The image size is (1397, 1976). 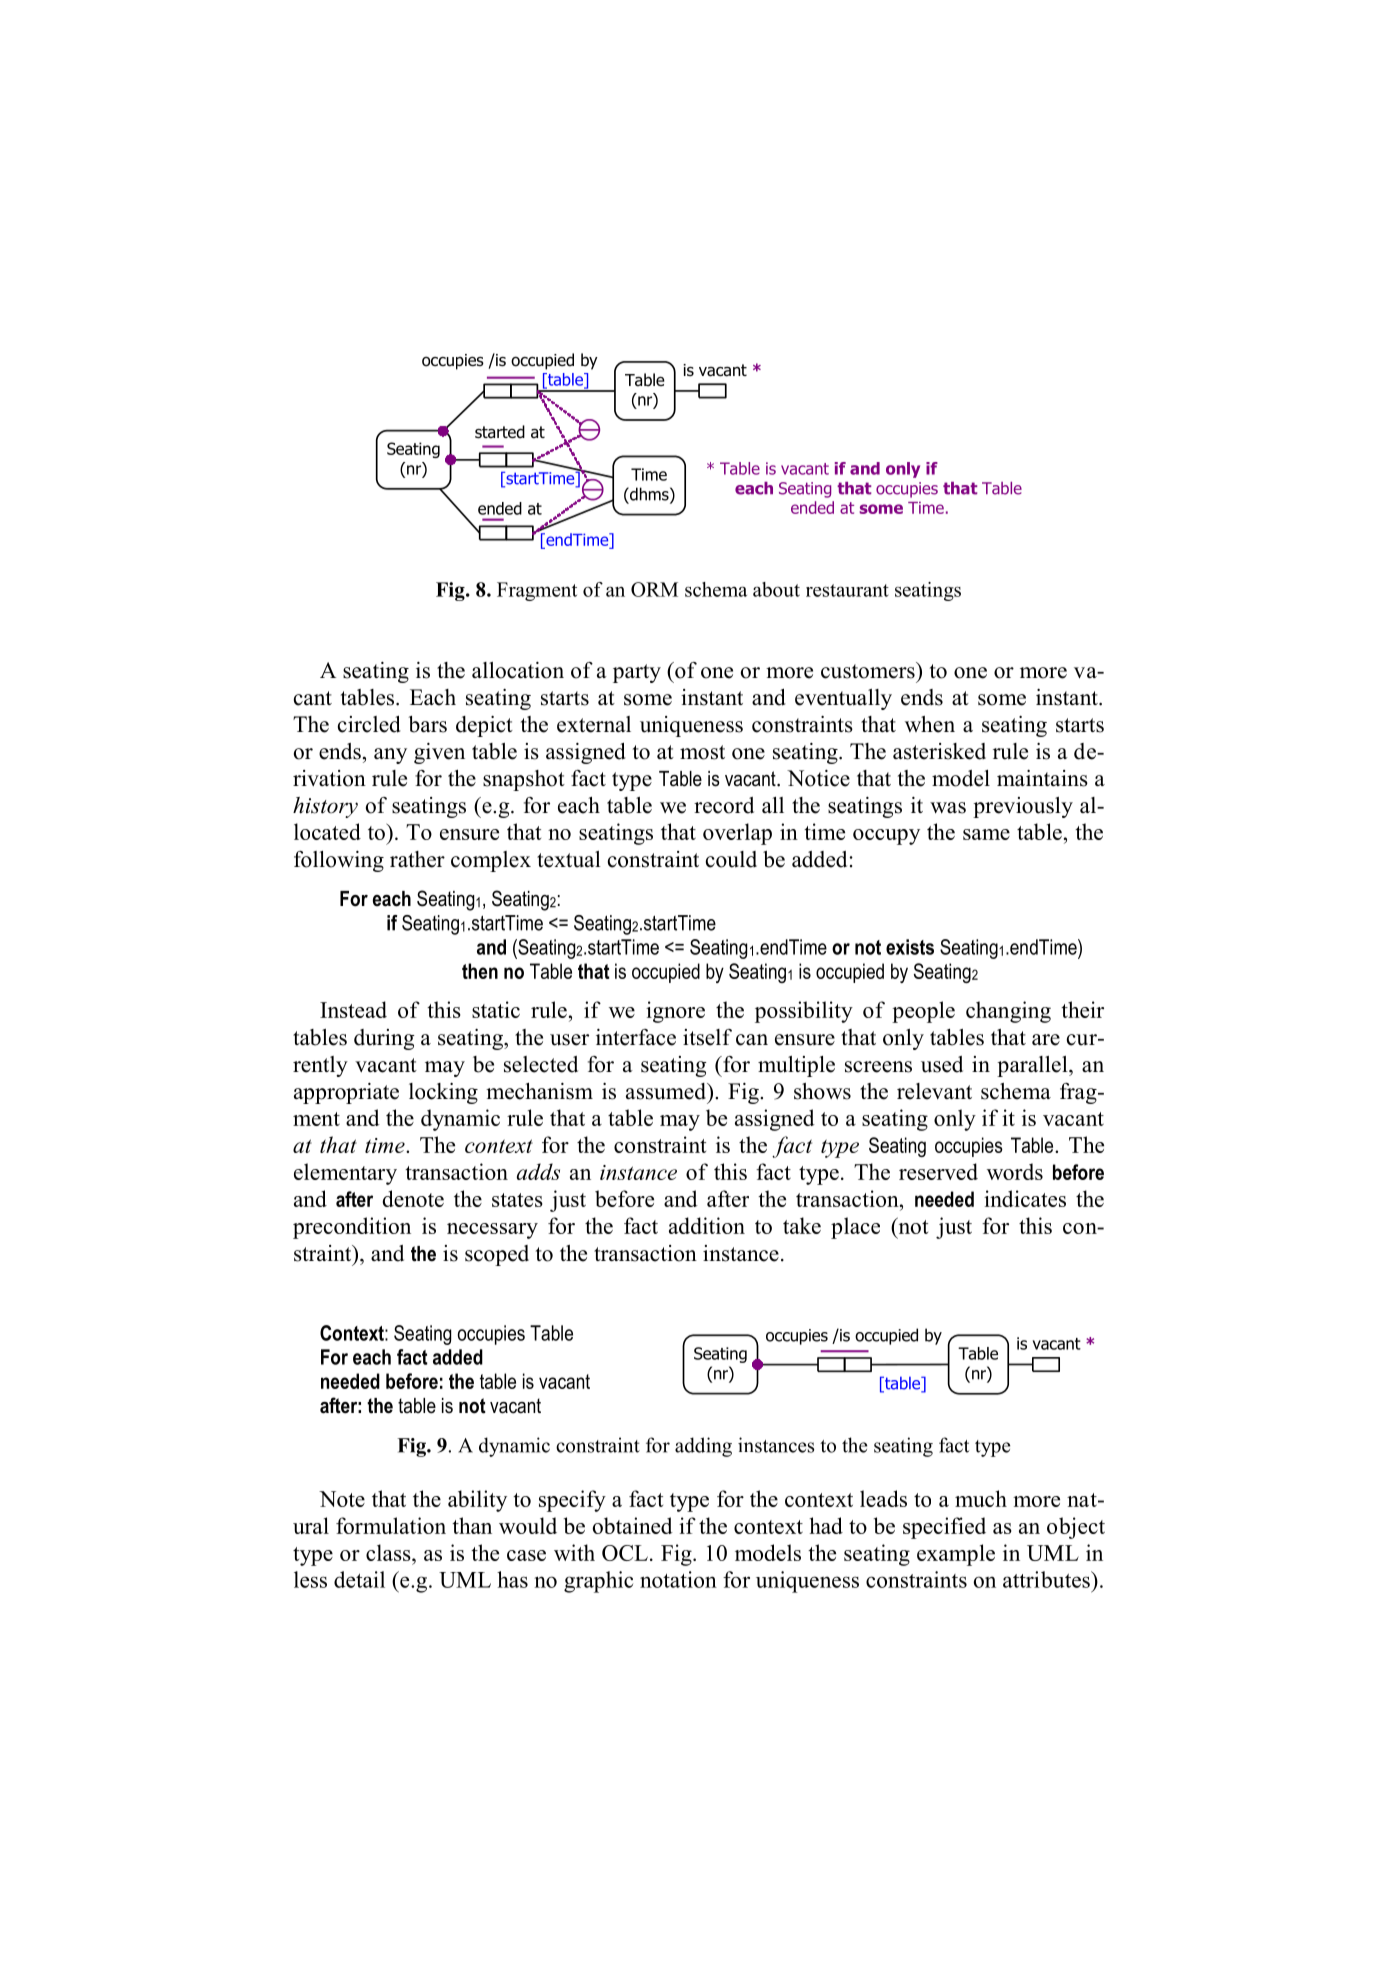 I want to click on restaurant, so click(x=847, y=590).
